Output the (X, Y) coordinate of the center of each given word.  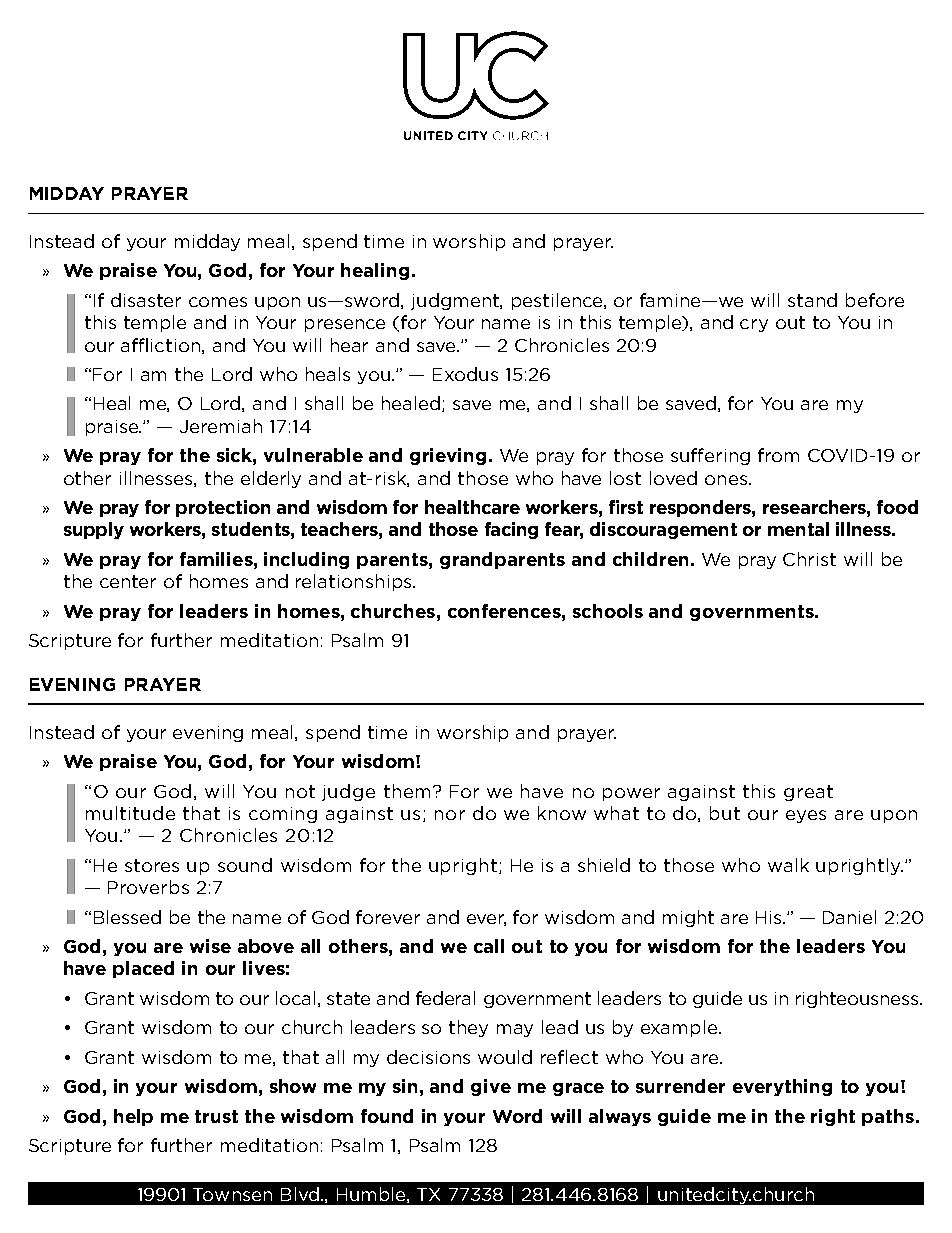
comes (218, 302)
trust (216, 1116)
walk (788, 865)
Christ (809, 559)
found (387, 1116)
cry (754, 325)
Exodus (465, 374)
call (489, 946)
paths (888, 1117)
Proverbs (148, 887)
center (128, 581)
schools (608, 611)
